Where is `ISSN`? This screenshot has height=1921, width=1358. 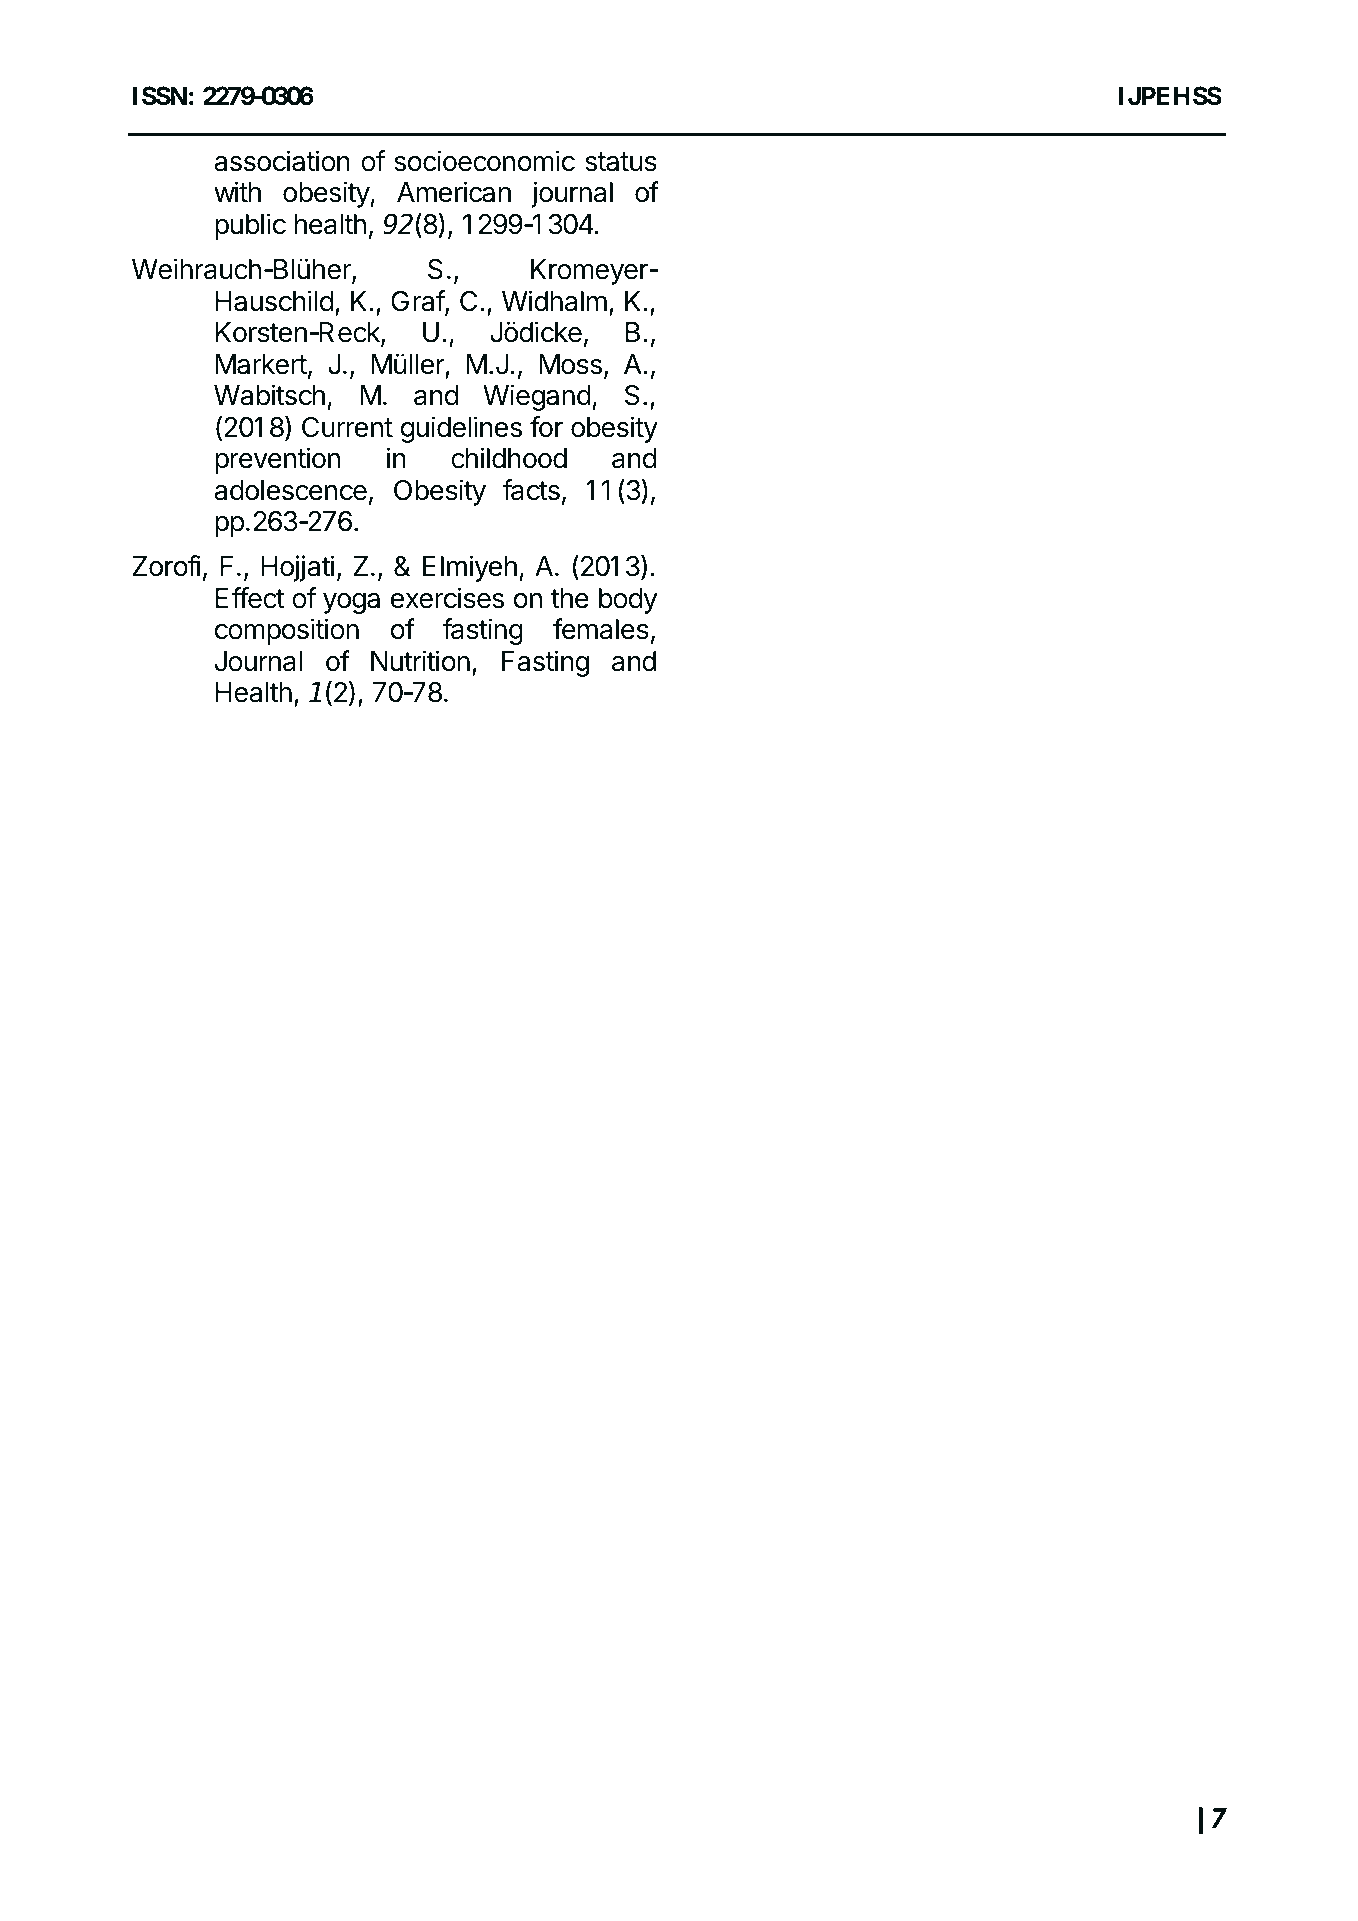 ISSN is located at coordinates (160, 96).
